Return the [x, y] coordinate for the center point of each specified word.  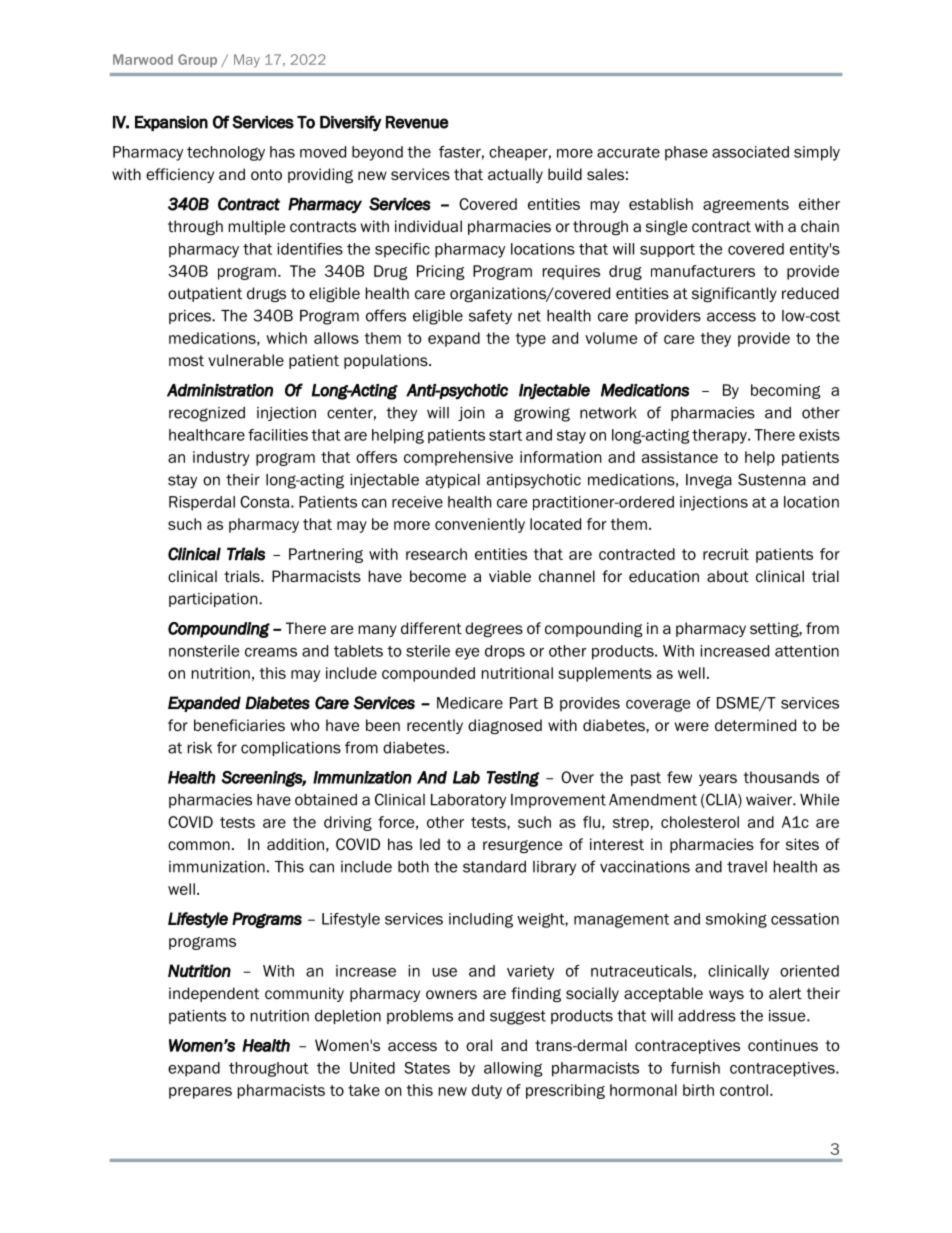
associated [750, 152]
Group [197, 60]
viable [510, 576]
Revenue [417, 122]
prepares [200, 1093]
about [728, 576]
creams [271, 652]
